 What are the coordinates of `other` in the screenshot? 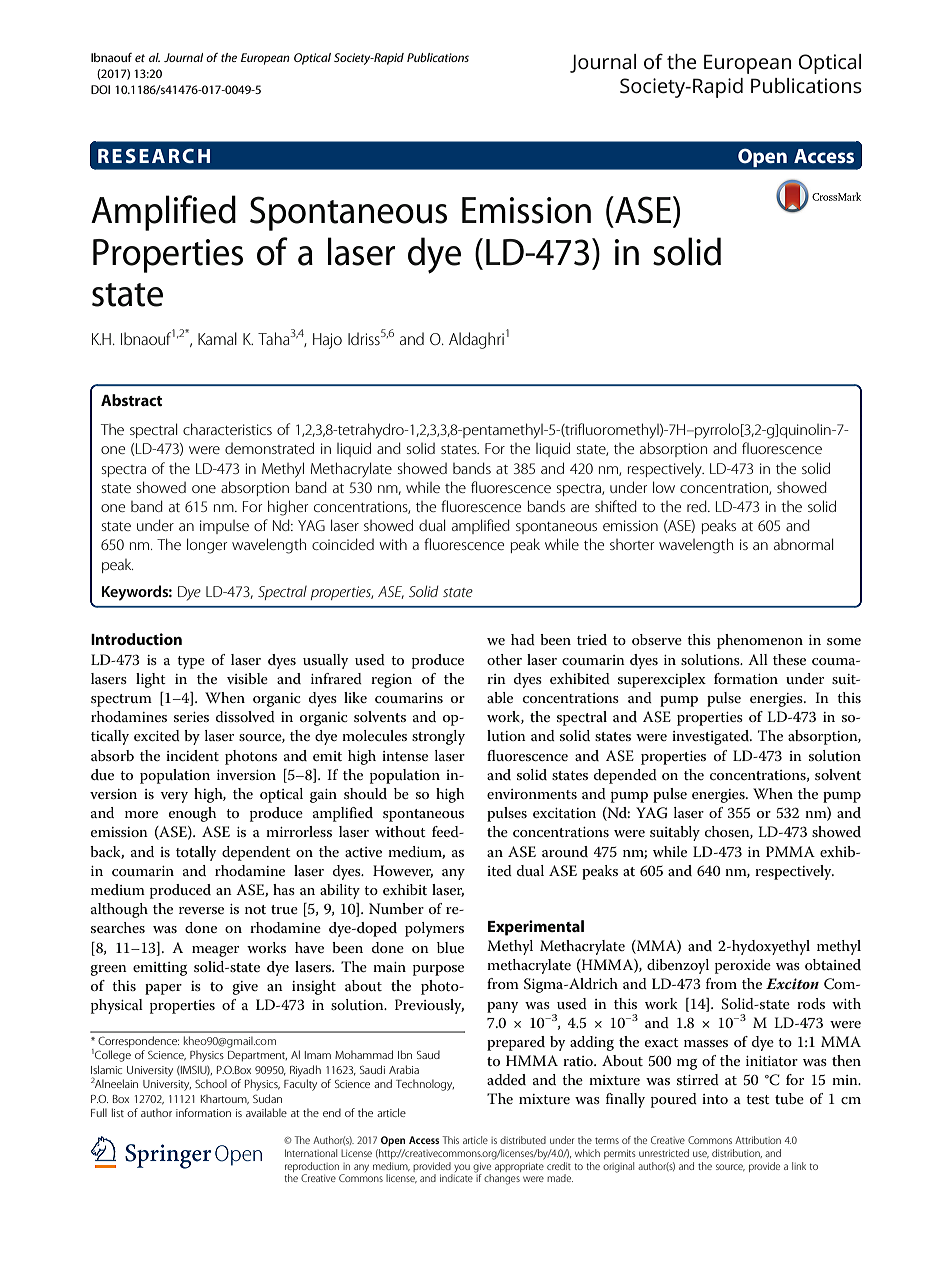 It's located at (504, 659).
